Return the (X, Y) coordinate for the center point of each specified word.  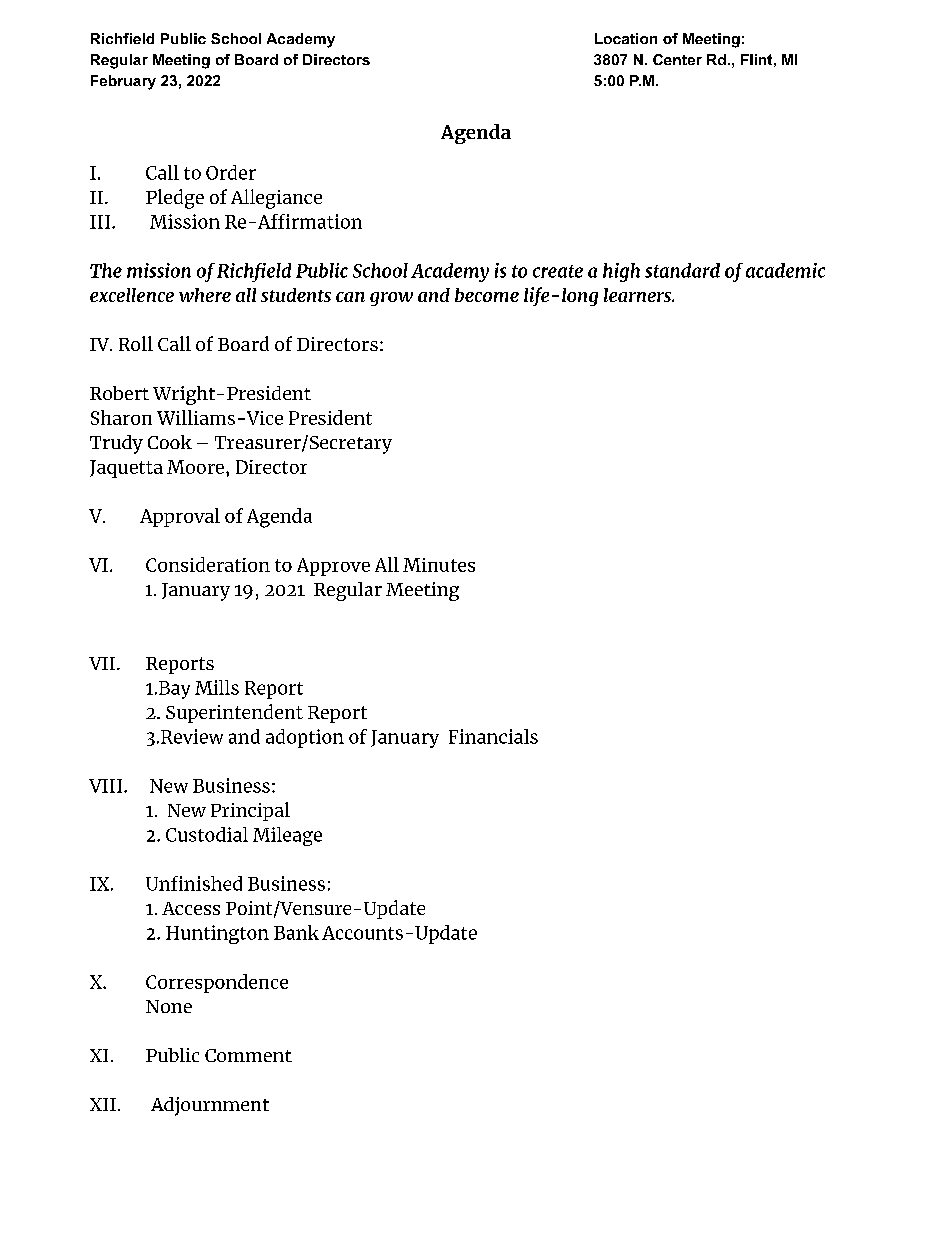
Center (677, 59)
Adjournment (210, 1106)
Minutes (439, 565)
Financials (493, 736)
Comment (248, 1055)
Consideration (208, 564)
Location (626, 38)
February (123, 82)
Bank (296, 932)
